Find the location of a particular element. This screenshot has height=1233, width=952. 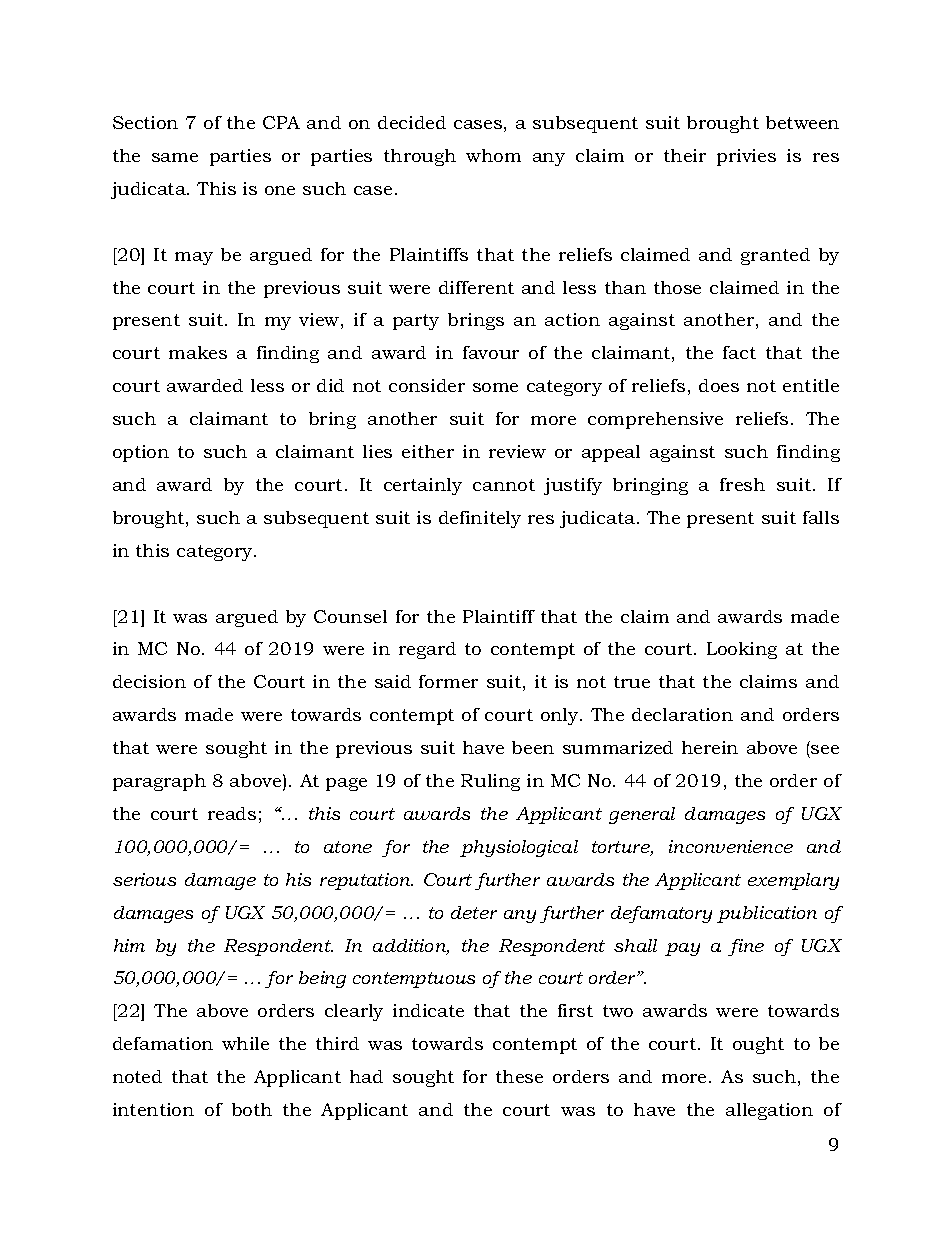

makes is located at coordinates (198, 352).
